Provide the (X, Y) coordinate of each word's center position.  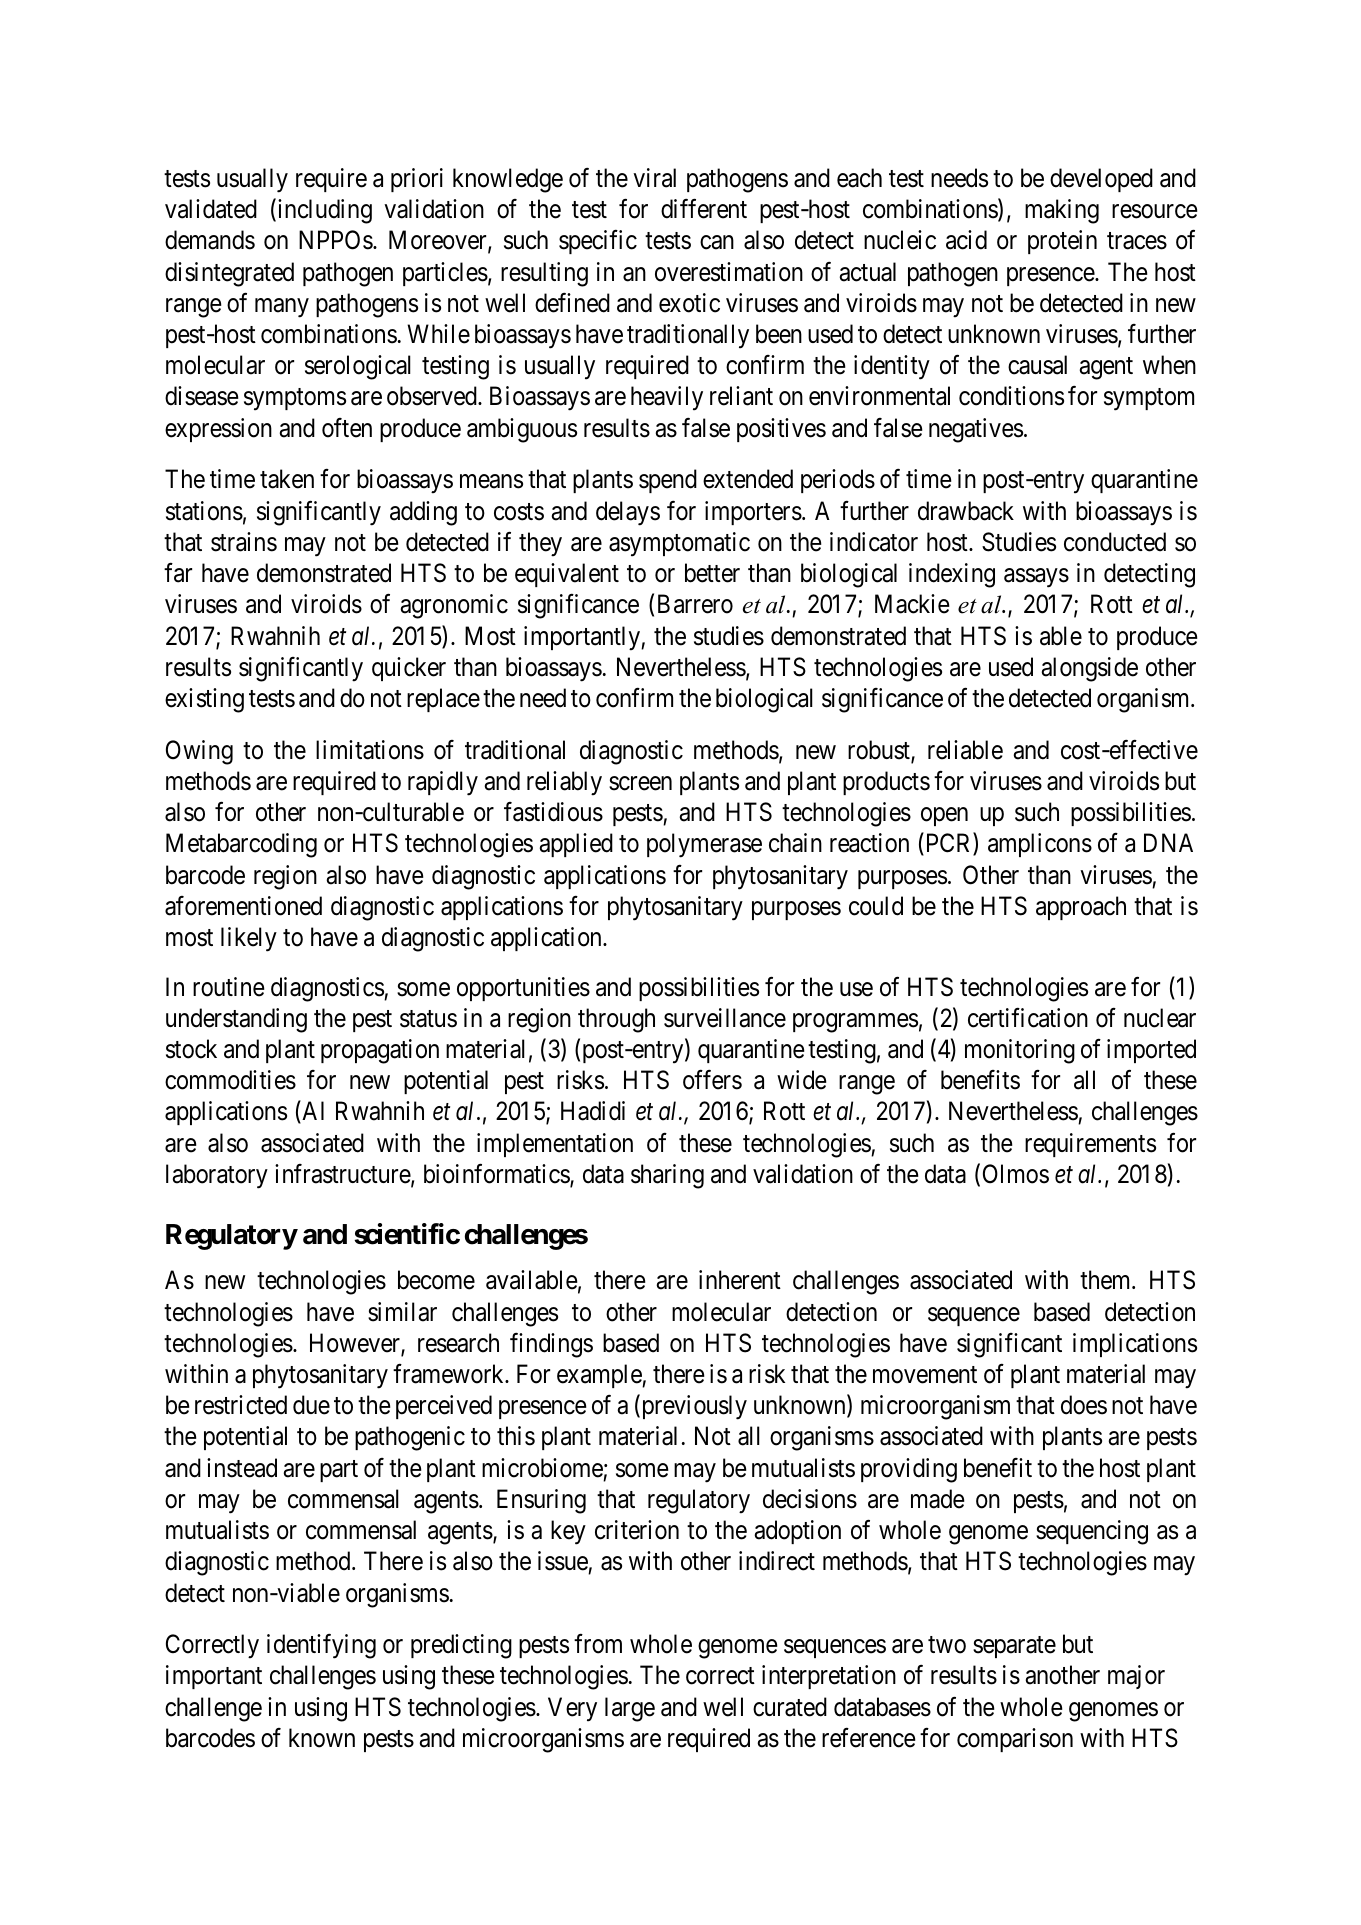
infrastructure (343, 1175)
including (323, 211)
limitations (370, 750)
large (630, 1709)
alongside (1089, 669)
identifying (321, 1646)
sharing (667, 1176)
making (1062, 211)
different (704, 209)
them (1106, 1280)
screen (640, 784)
